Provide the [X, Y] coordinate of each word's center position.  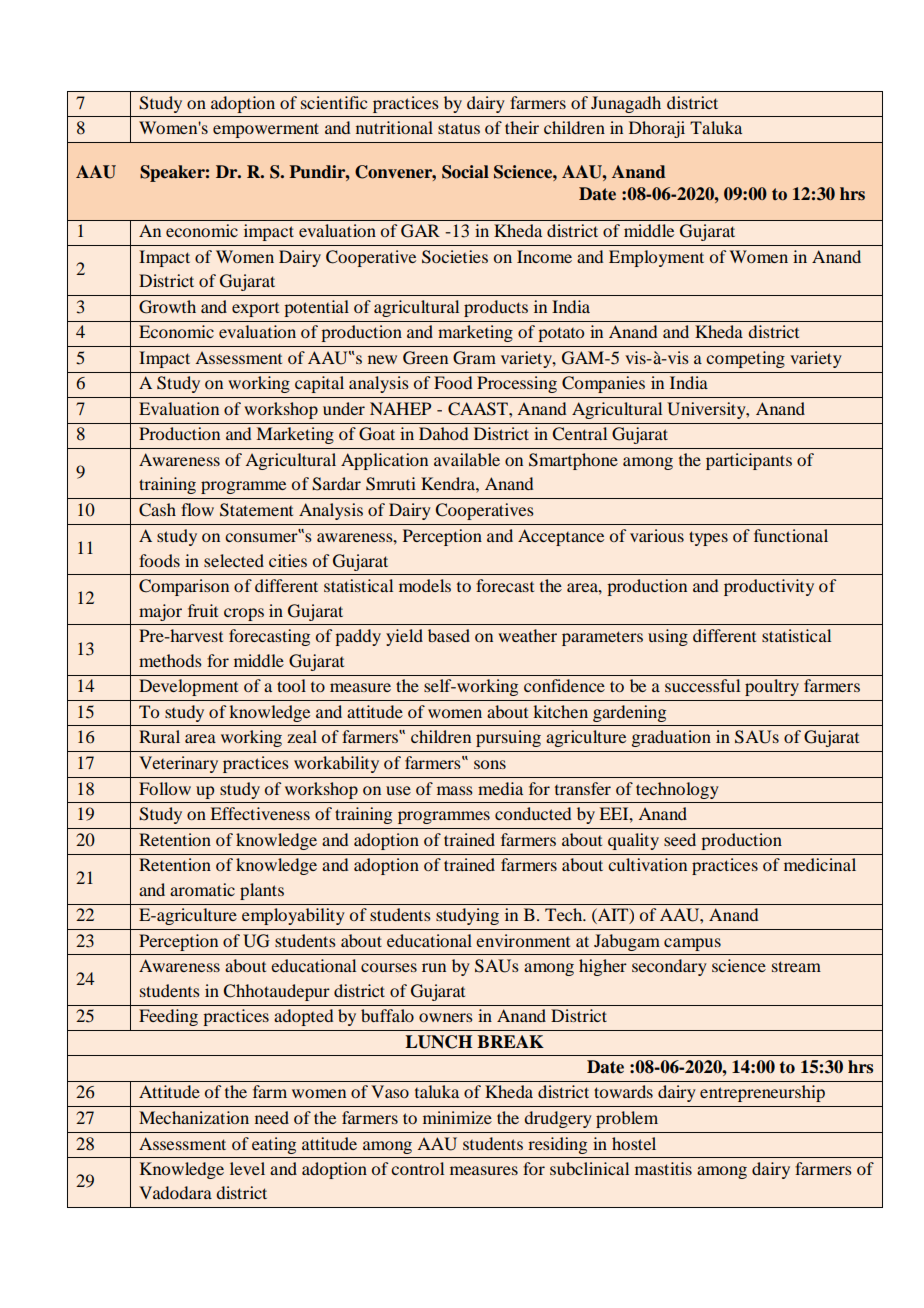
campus [692, 944]
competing [745, 359]
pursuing [508, 738]
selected [234, 560]
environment [523, 940]
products [496, 308]
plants [262, 891]
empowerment [266, 130]
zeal [302, 736]
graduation [671, 738]
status [459, 128]
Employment [656, 258]
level [247, 1168]
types [708, 538]
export [255, 310]
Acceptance [561, 537]
